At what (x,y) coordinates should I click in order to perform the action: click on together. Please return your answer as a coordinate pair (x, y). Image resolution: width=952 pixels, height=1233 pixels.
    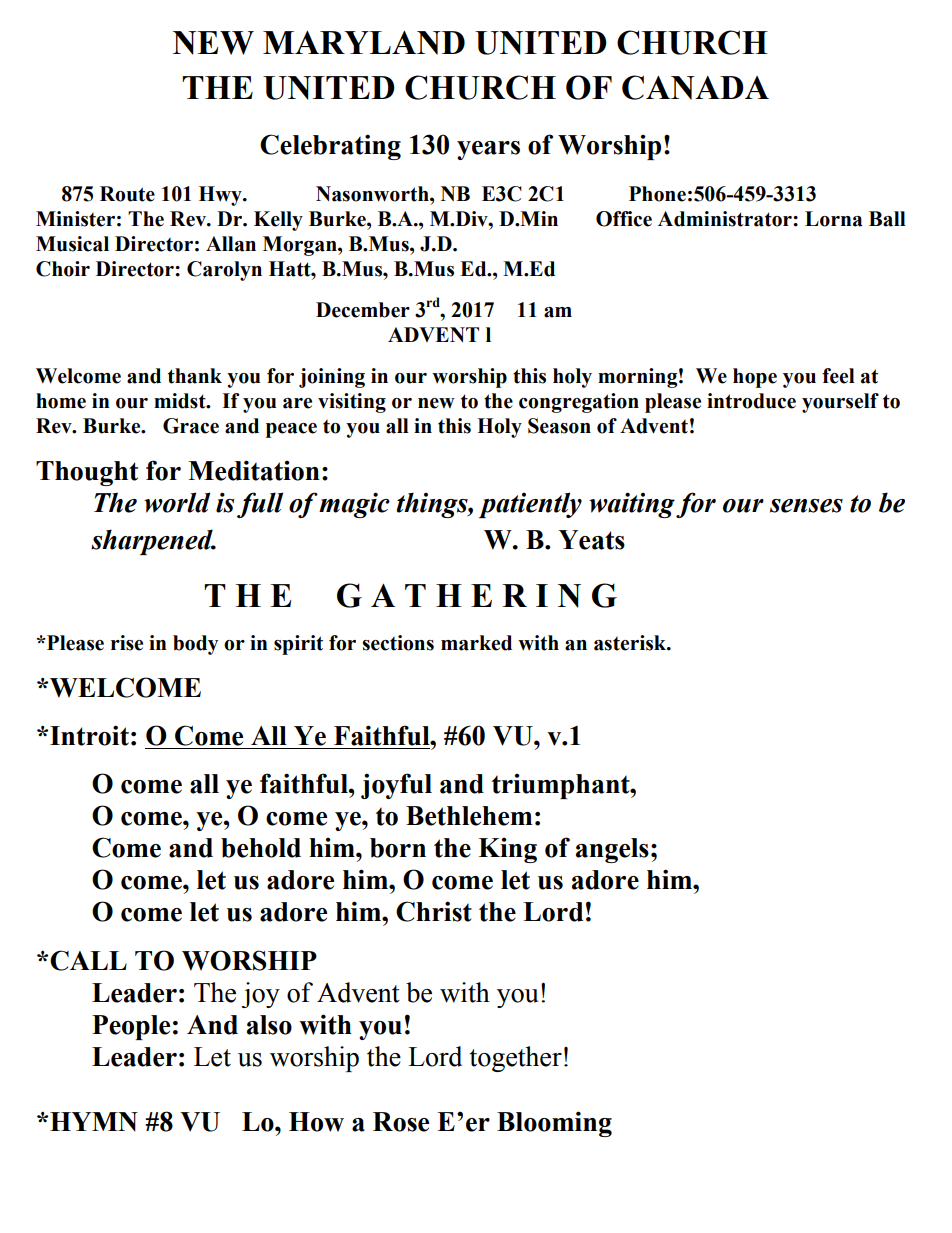
    Looking at the image, I should click on (516, 1059).
